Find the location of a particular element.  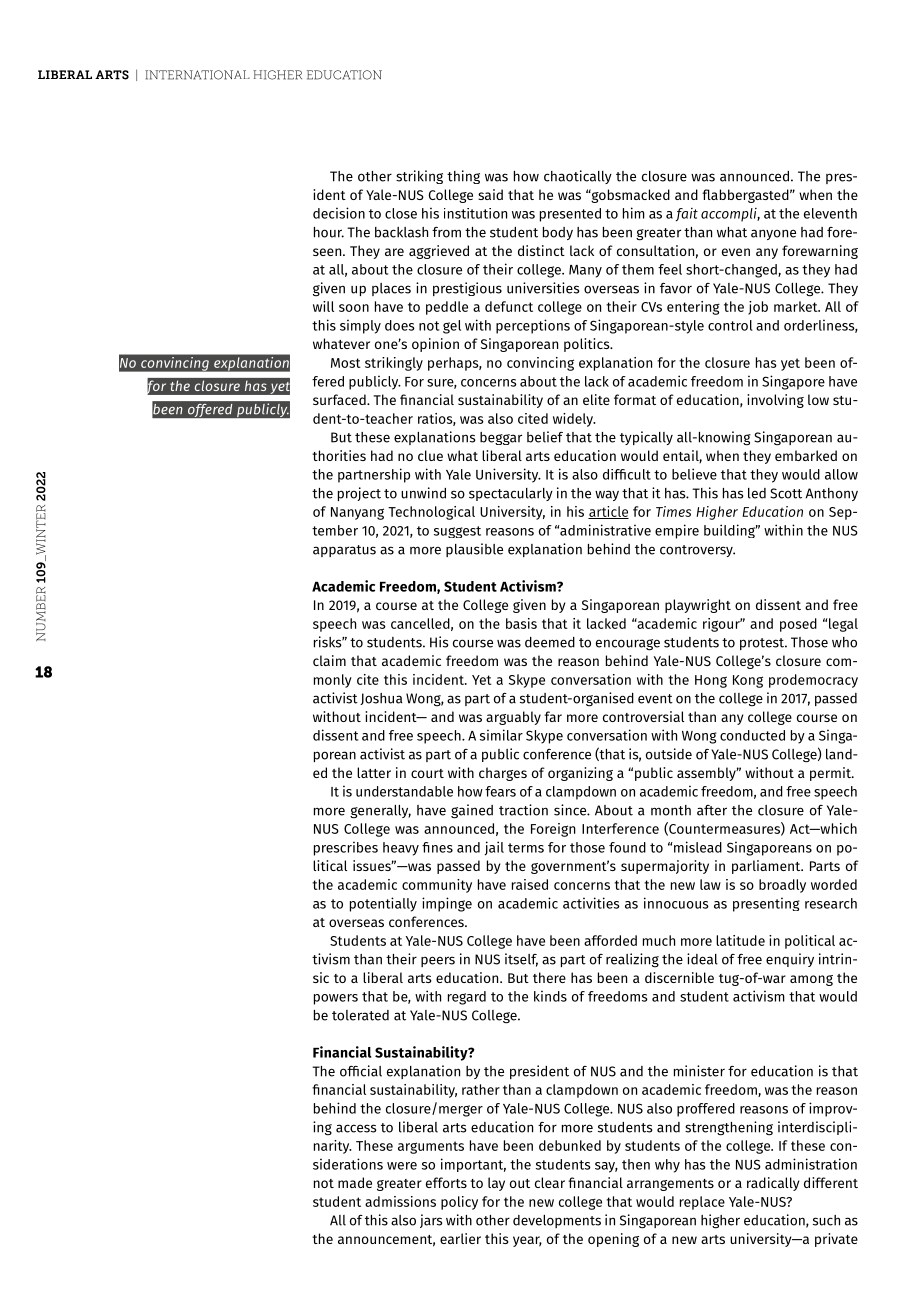

anyone is located at coordinates (773, 234).
